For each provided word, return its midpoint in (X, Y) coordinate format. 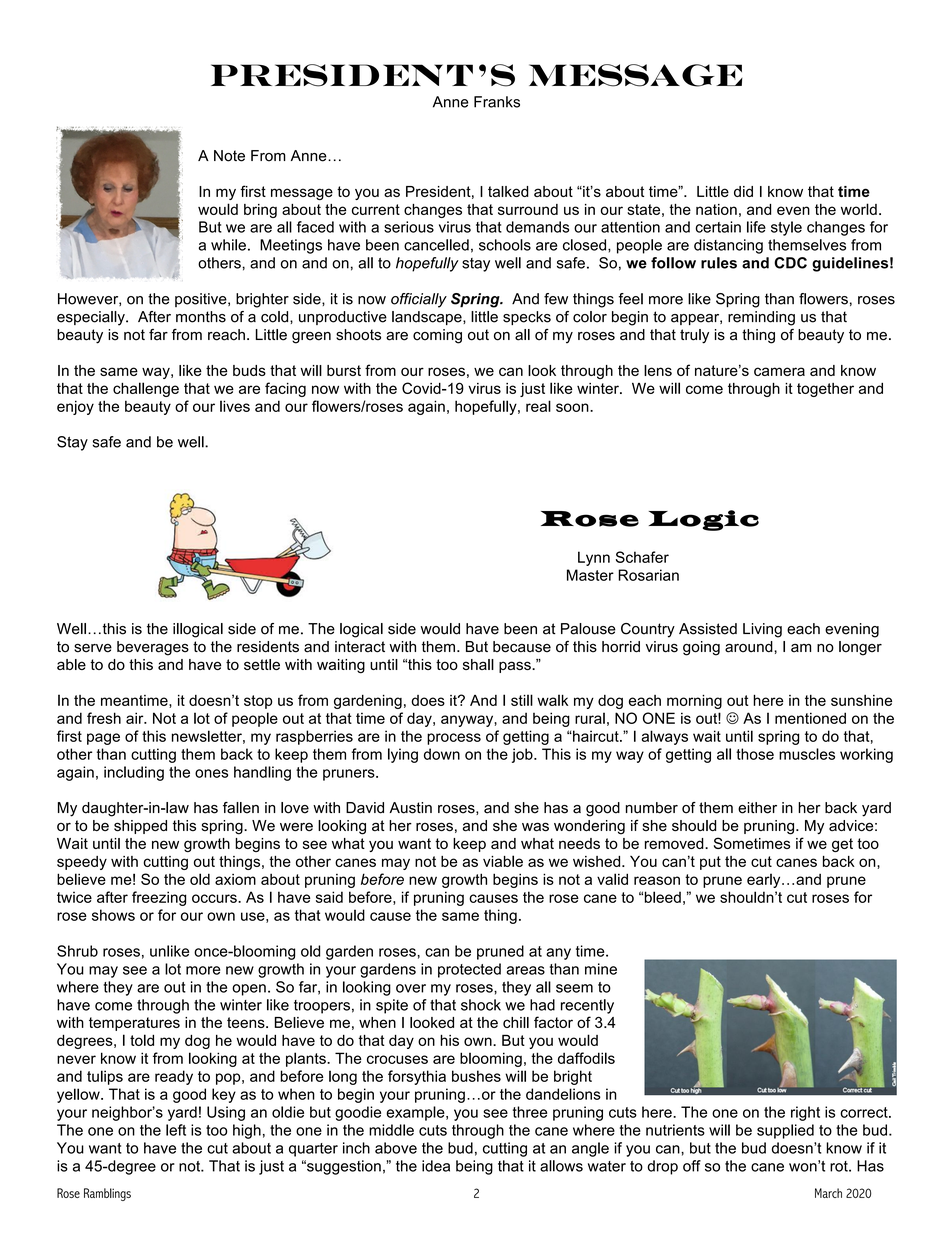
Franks (497, 102)
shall (478, 664)
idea (436, 1166)
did (743, 191)
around (750, 647)
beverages (153, 648)
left (176, 1130)
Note (229, 156)
